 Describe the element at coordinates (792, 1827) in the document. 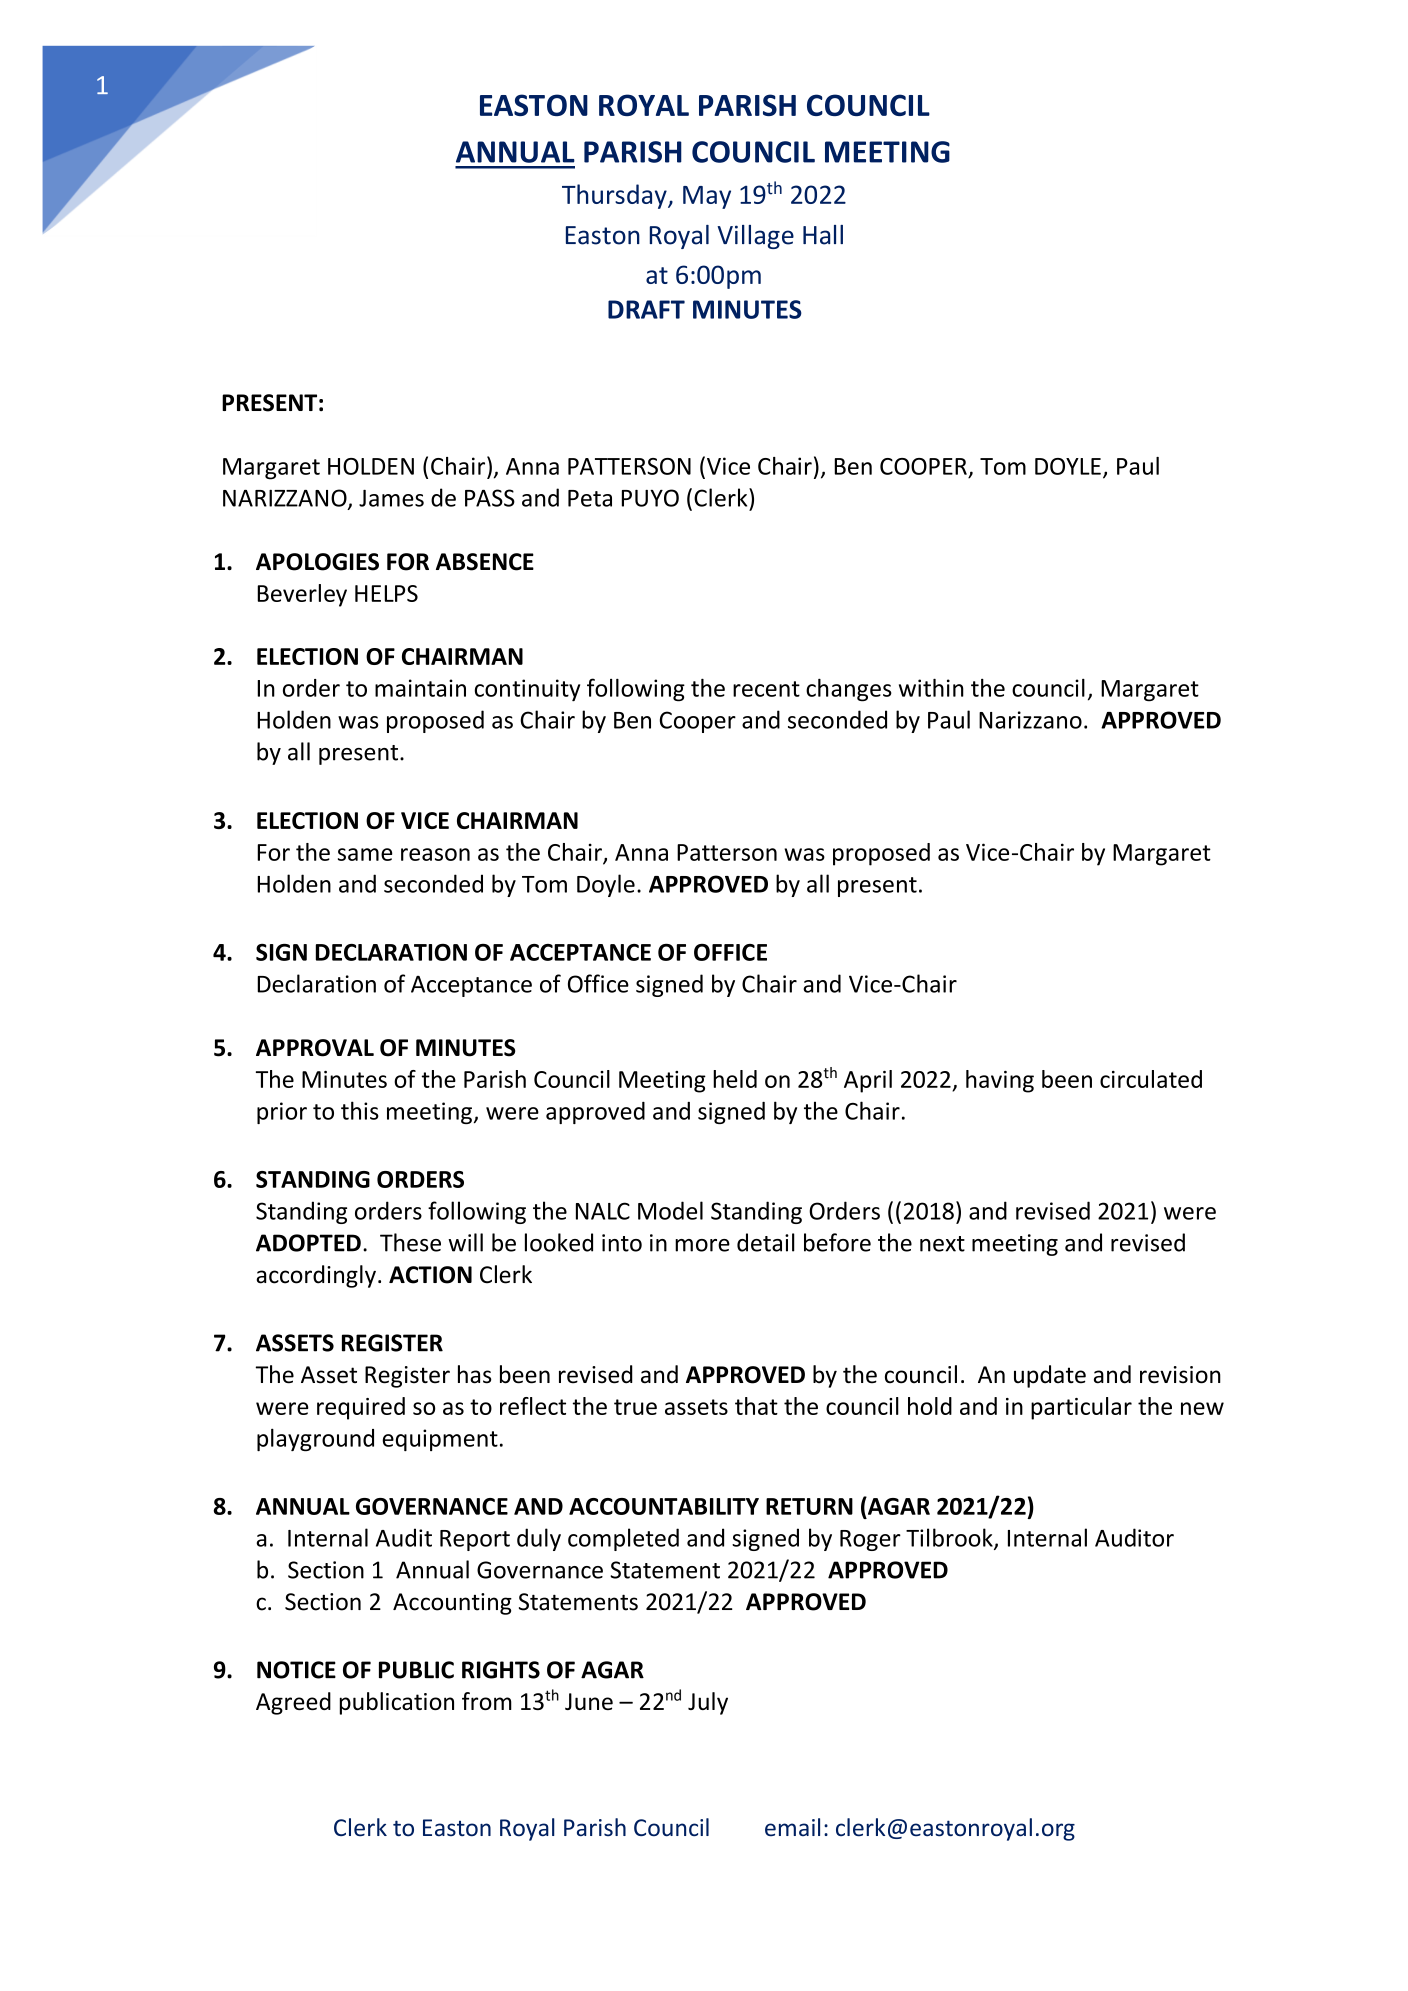

I see `email` at that location.
